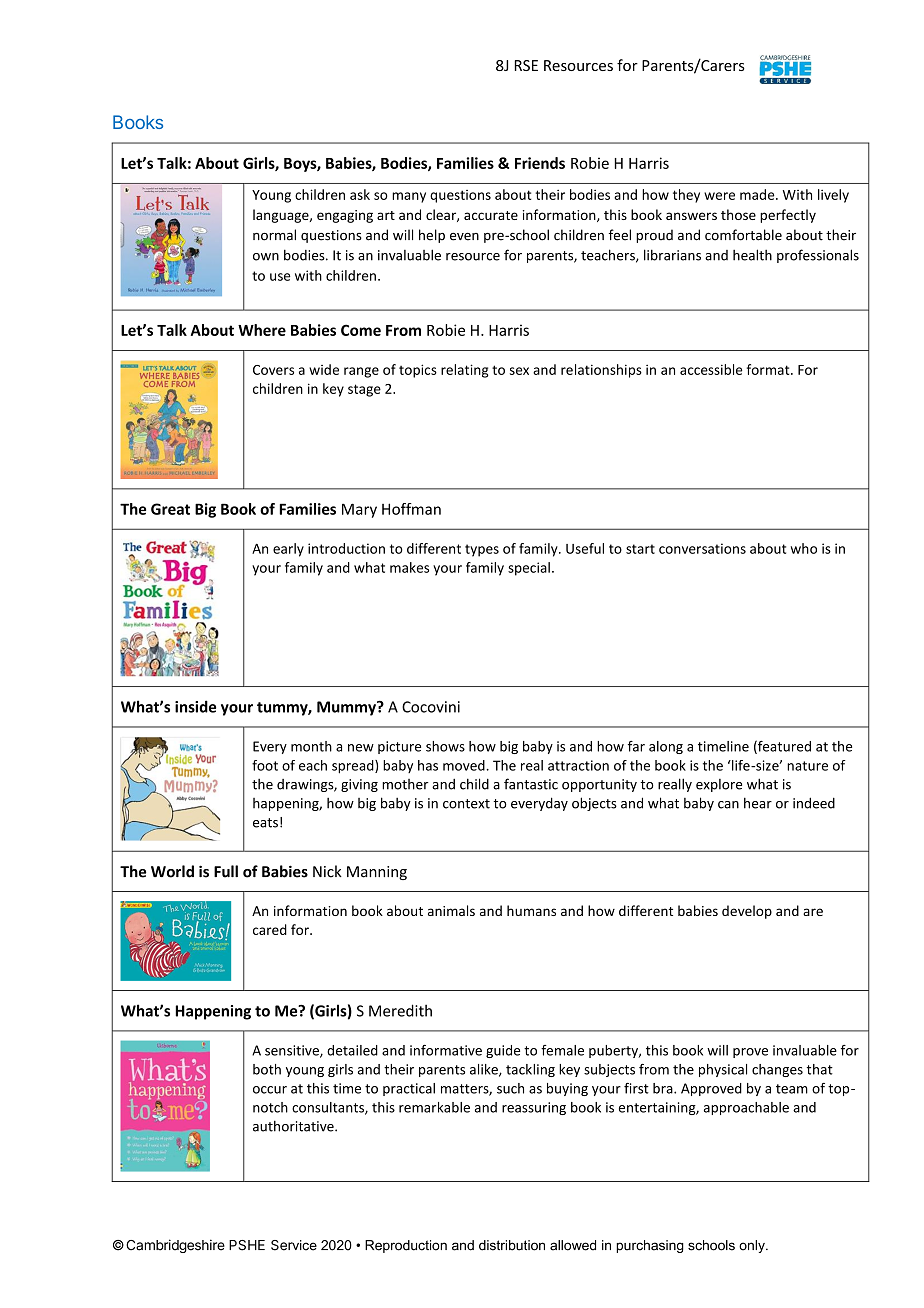 The height and width of the screenshot is (1308, 924). Describe the element at coordinates (711, 369) in the screenshot. I see `accessible` at that location.
